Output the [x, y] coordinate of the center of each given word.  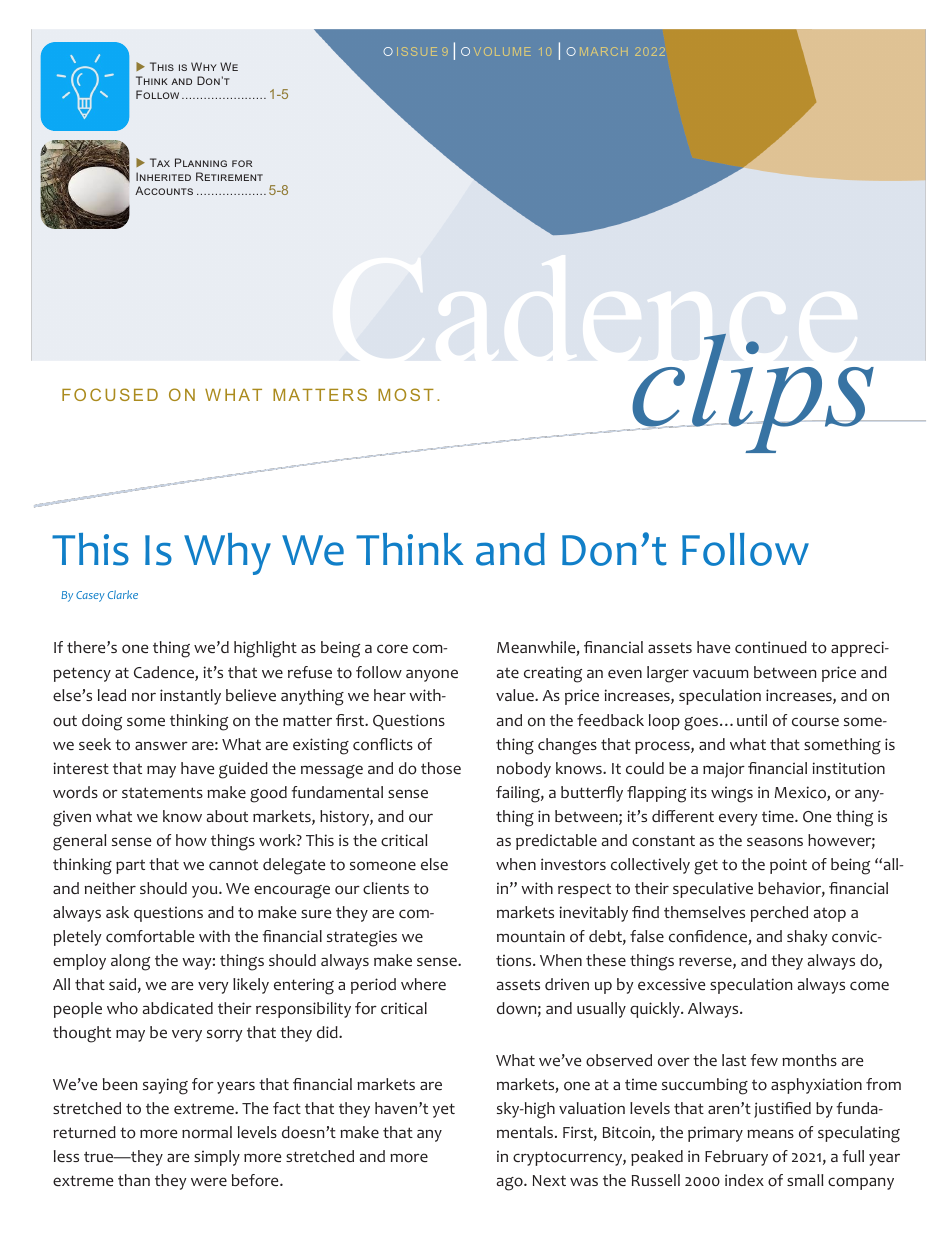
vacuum [720, 673]
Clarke [123, 594]
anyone [432, 675]
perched [779, 914]
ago [511, 1184]
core [392, 649]
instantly [190, 697]
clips [753, 393]
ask [117, 912]
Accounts [164, 190]
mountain [531, 936]
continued [771, 647]
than [134, 1180]
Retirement [229, 176]
